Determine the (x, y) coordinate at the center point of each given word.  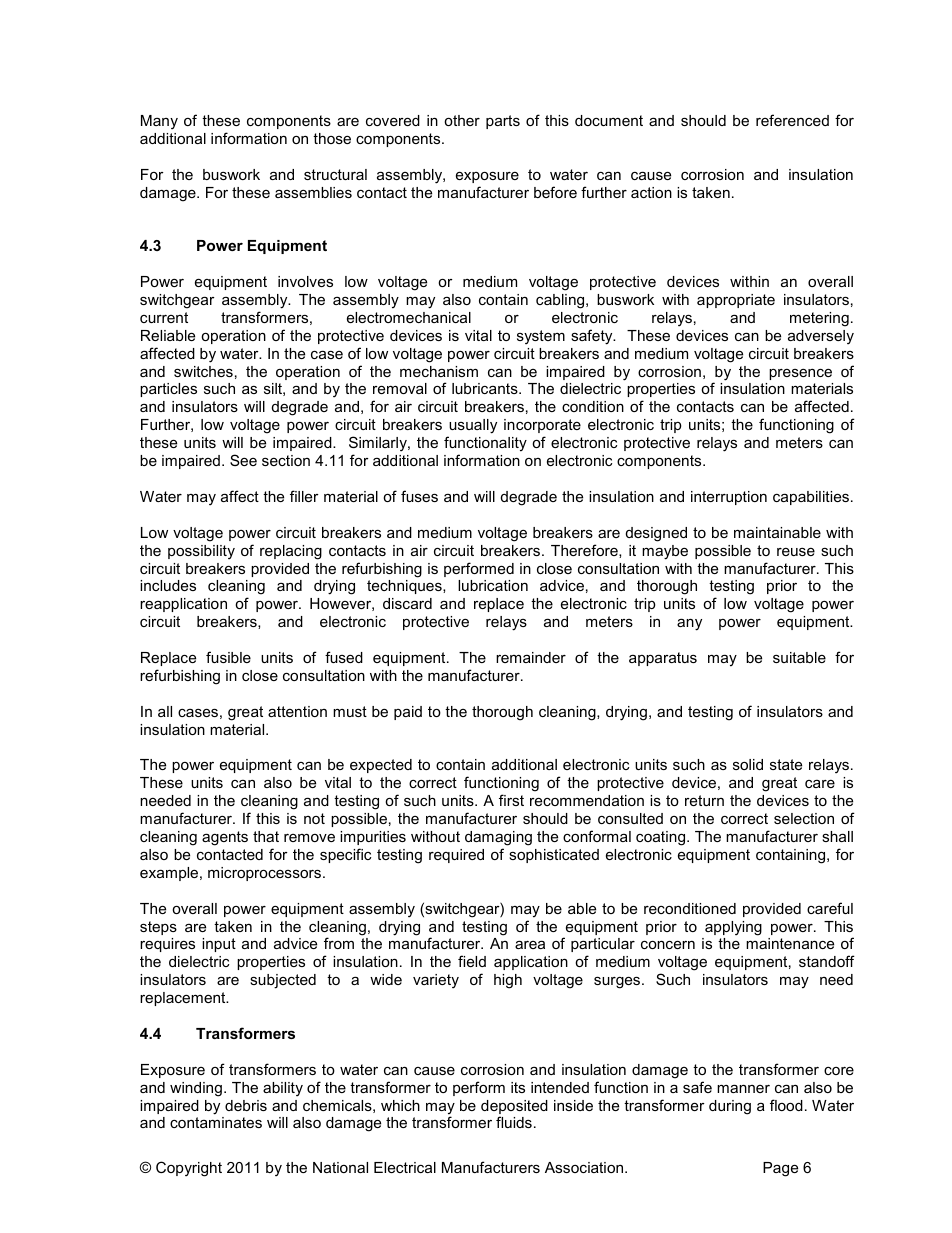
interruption (729, 498)
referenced (792, 120)
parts (503, 122)
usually (472, 428)
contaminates (216, 1122)
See (243, 460)
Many (159, 122)
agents (225, 838)
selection (804, 818)
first (511, 800)
